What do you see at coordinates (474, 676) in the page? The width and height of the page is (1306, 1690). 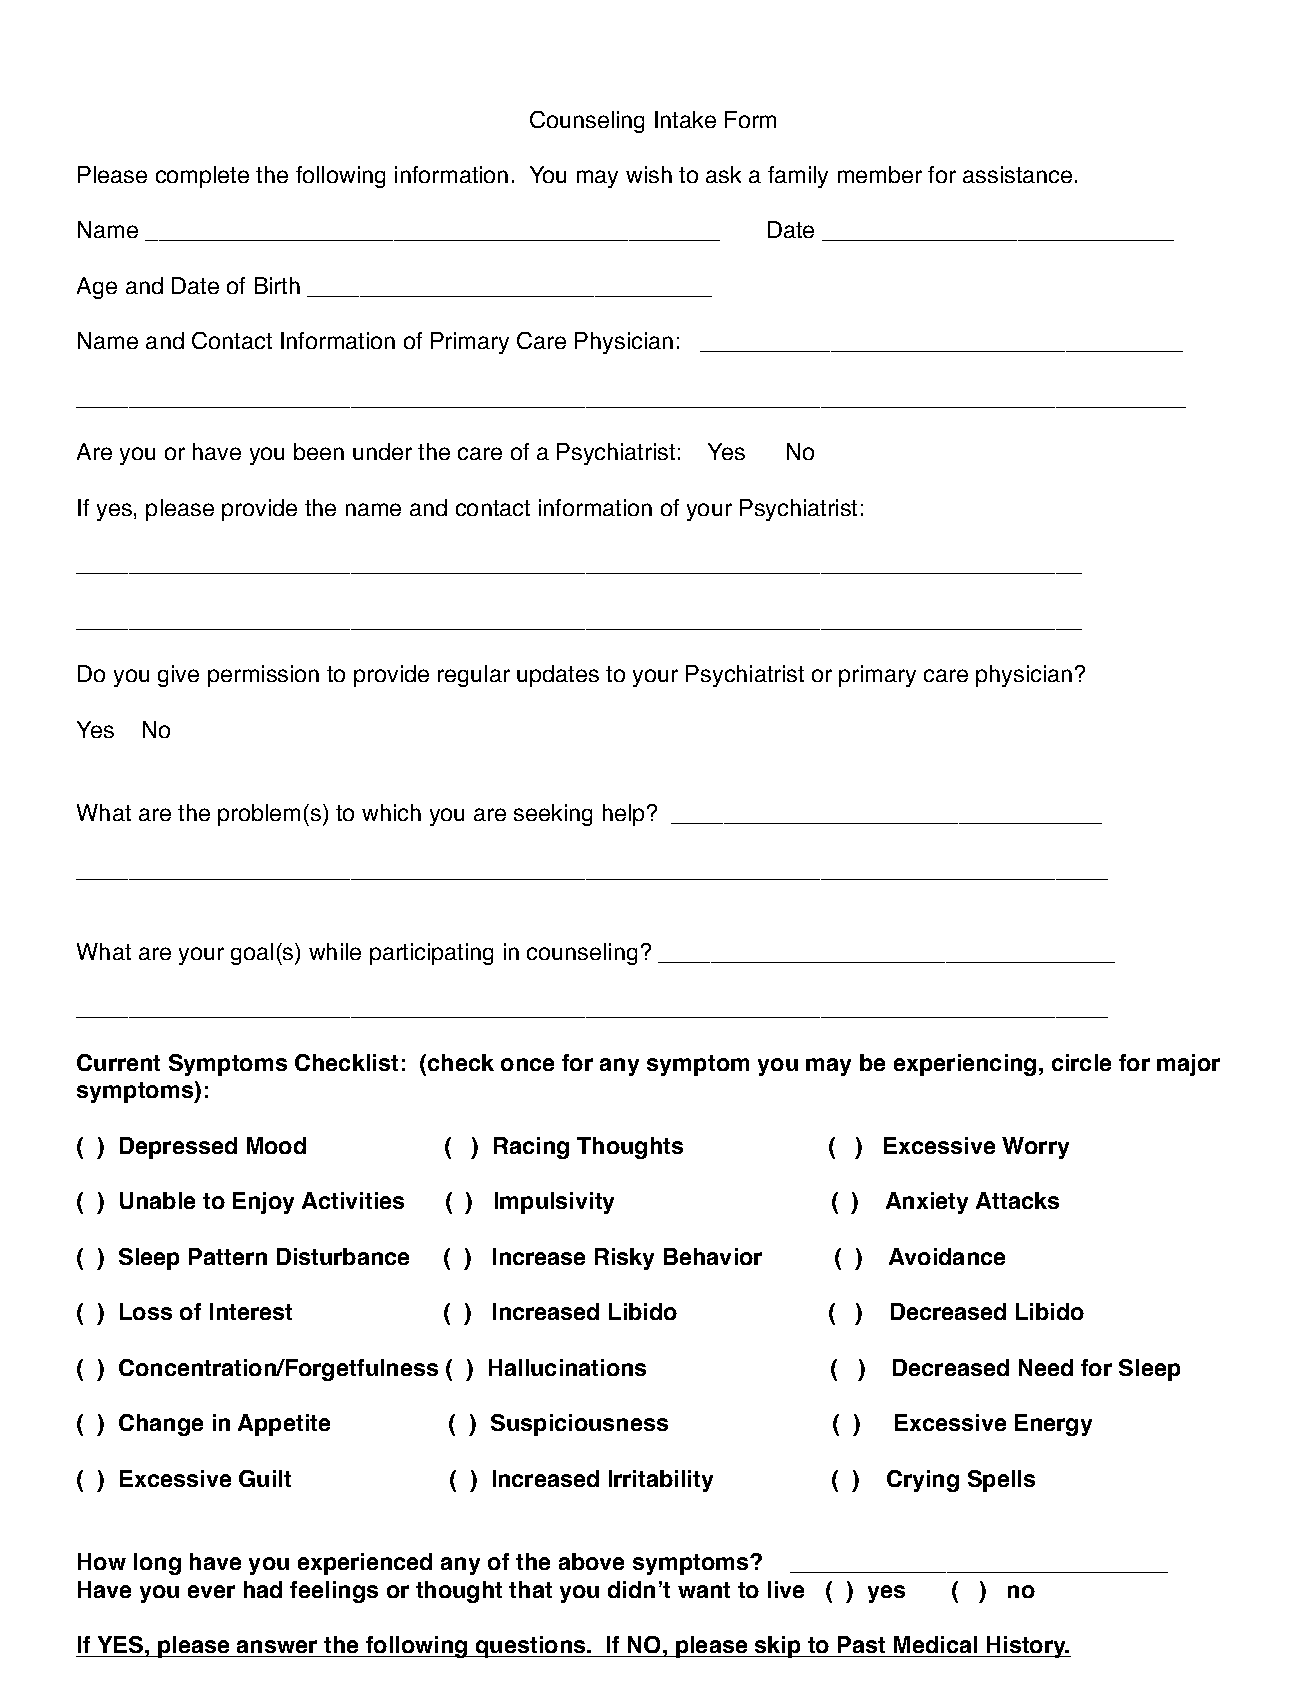 I see `regular` at bounding box center [474, 676].
